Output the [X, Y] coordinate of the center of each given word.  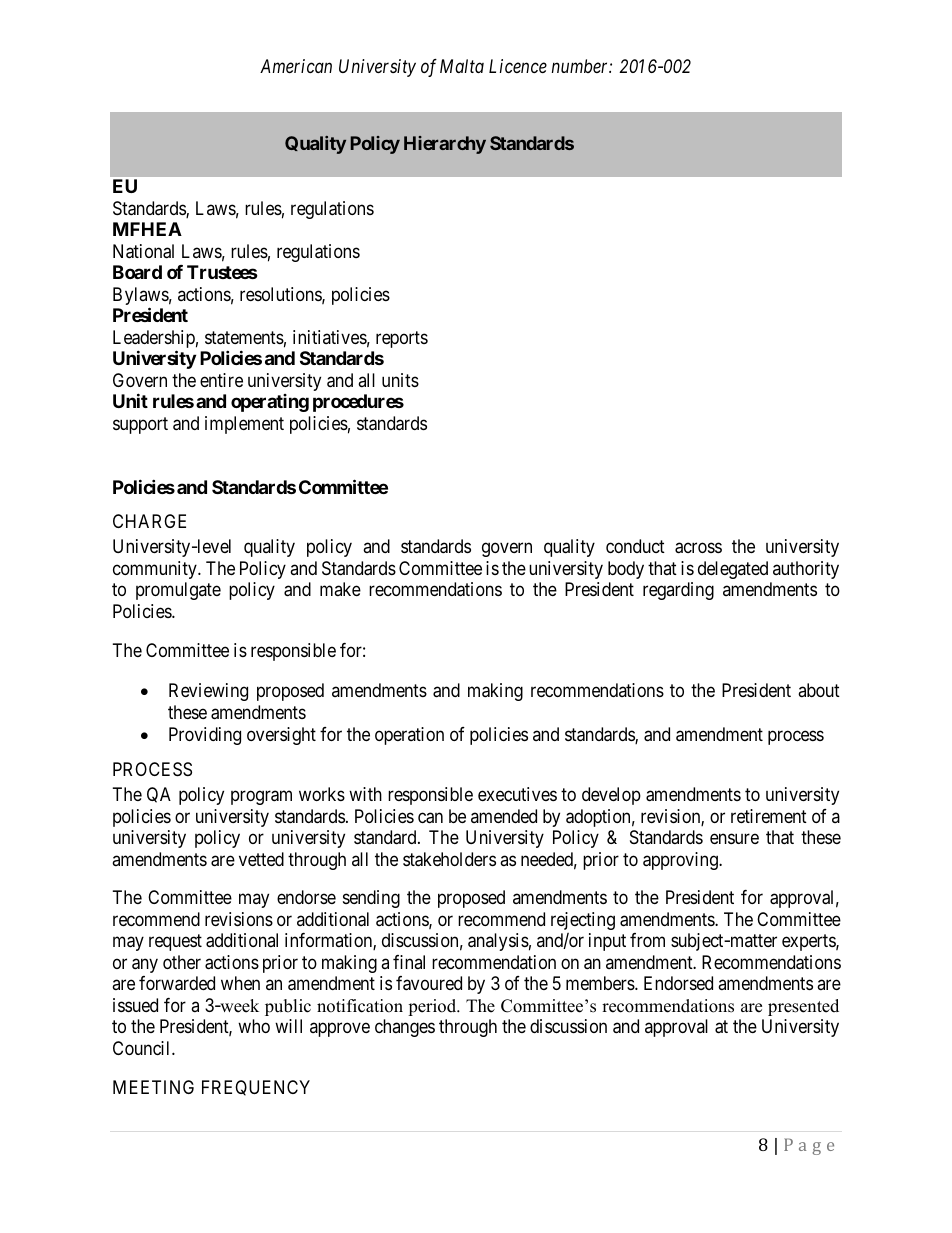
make [340, 589]
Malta [462, 66]
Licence [518, 66]
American [296, 66]
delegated [733, 570]
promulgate [178, 591]
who [254, 1026]
